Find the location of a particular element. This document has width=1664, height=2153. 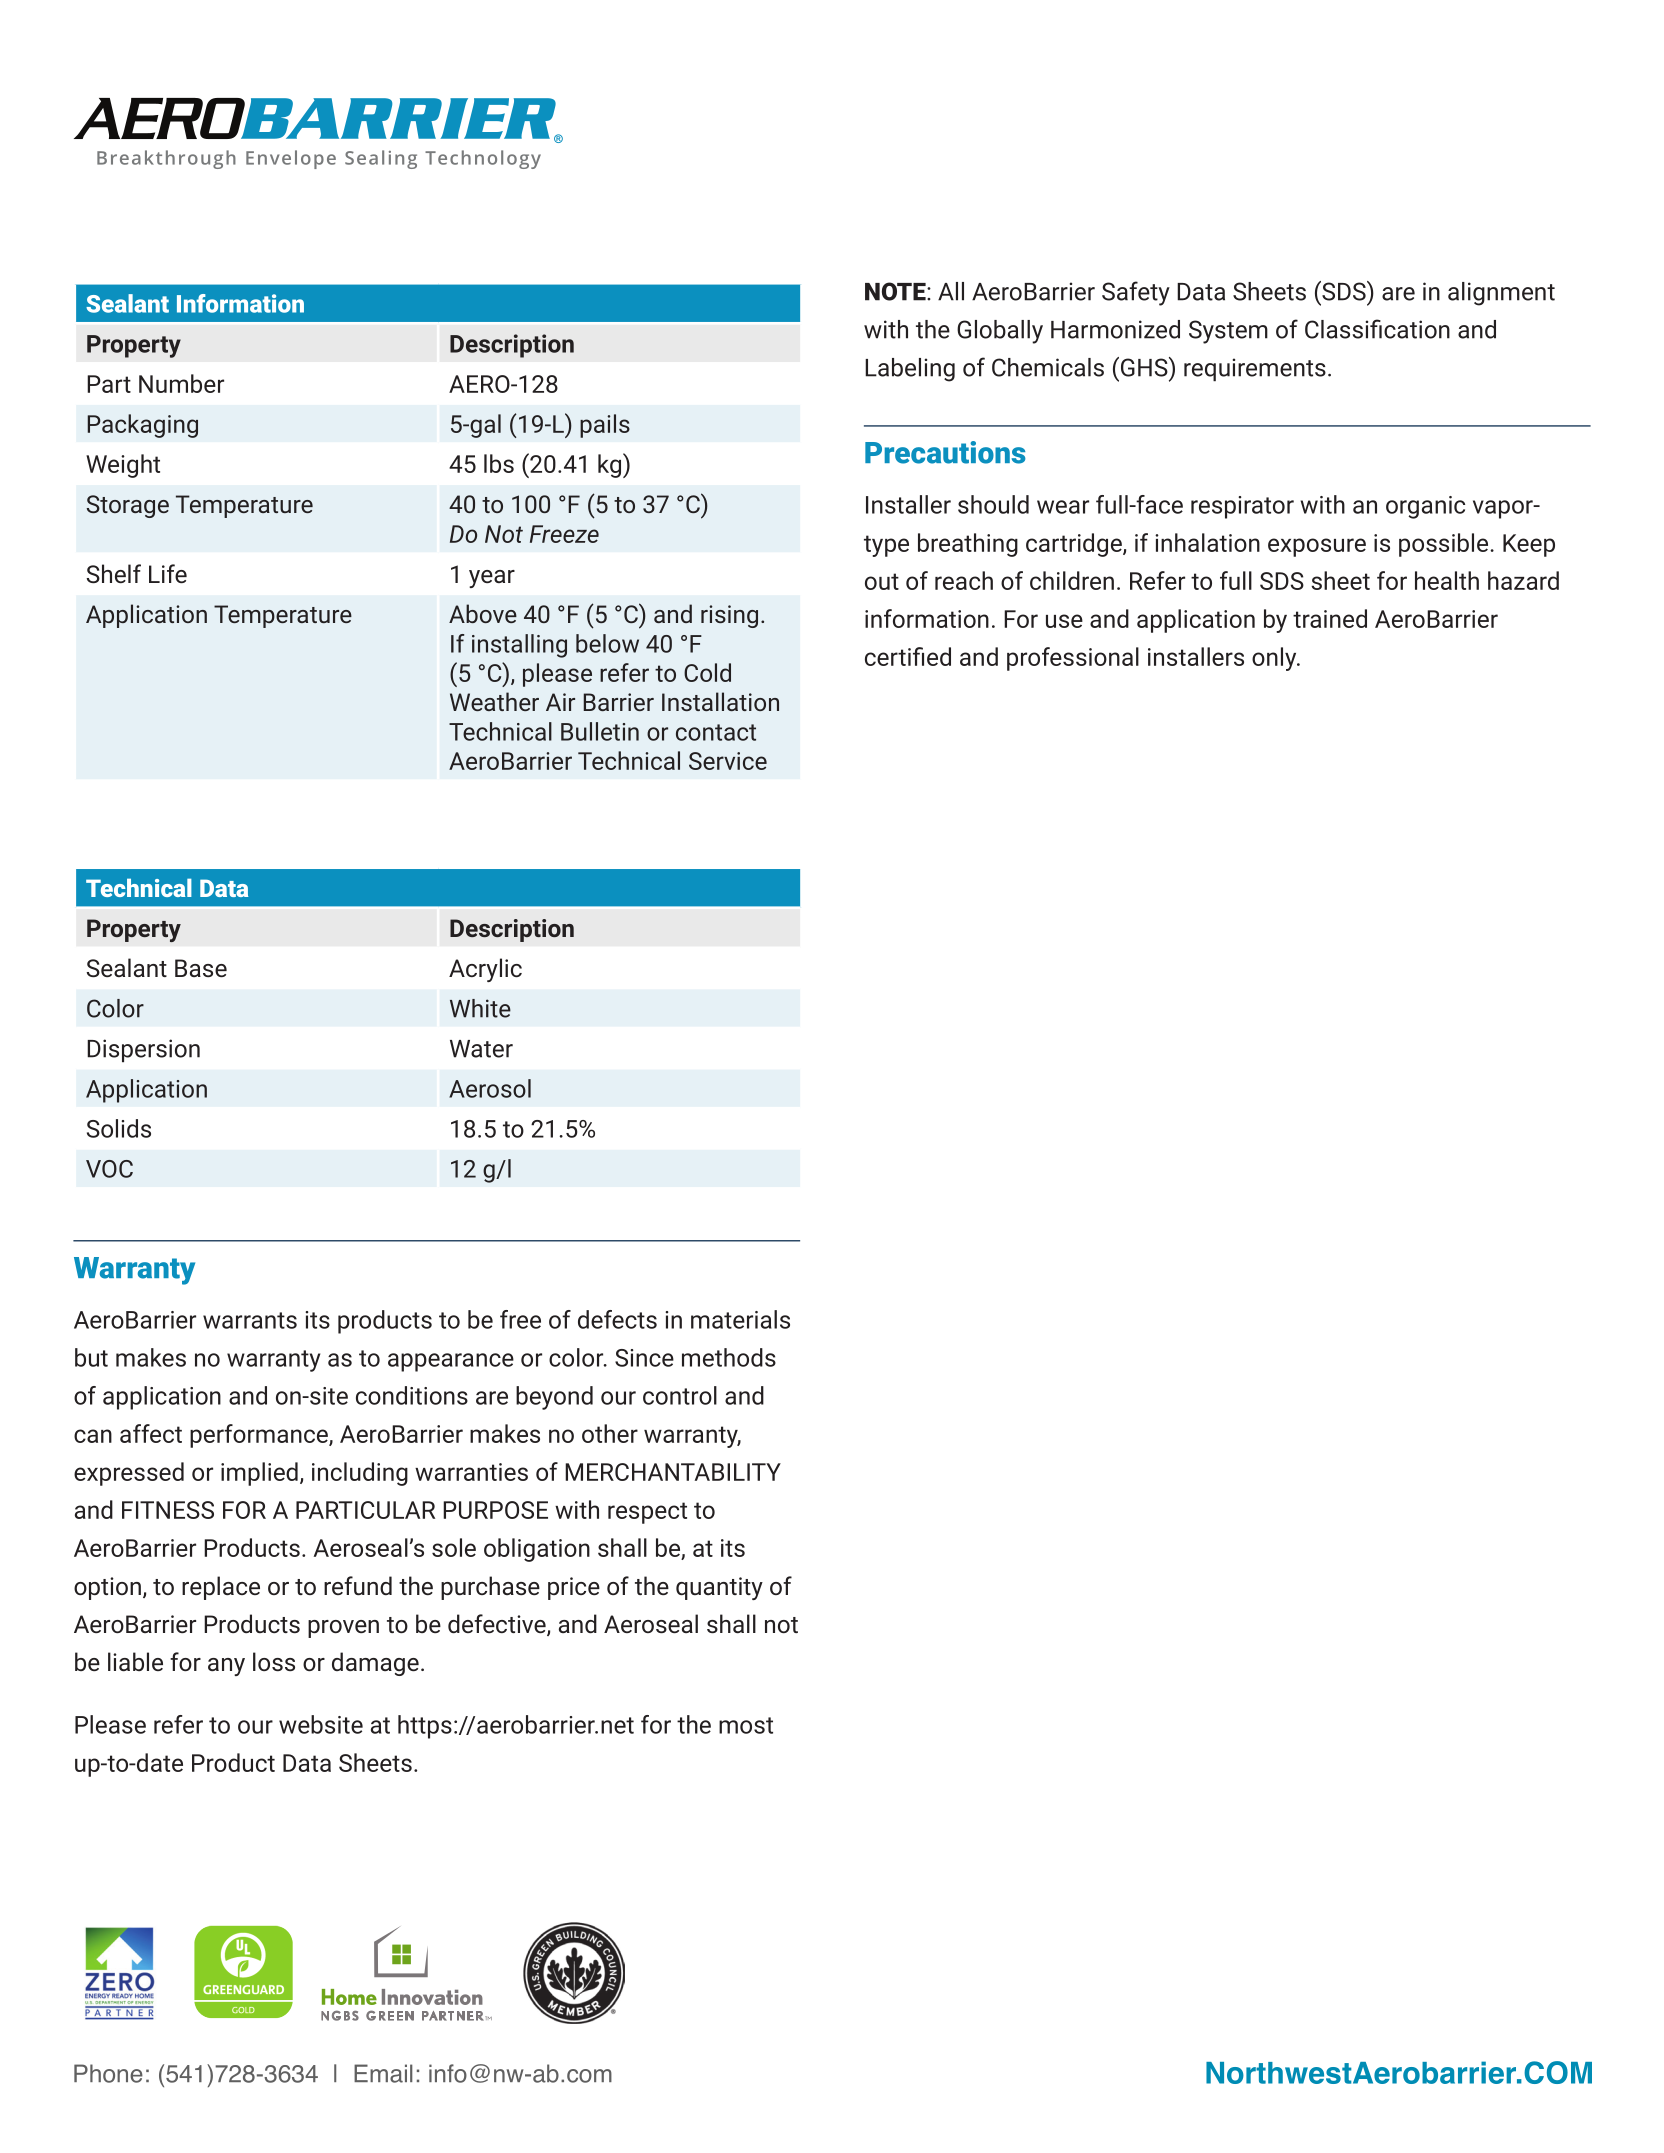

White is located at coordinates (480, 1008).
